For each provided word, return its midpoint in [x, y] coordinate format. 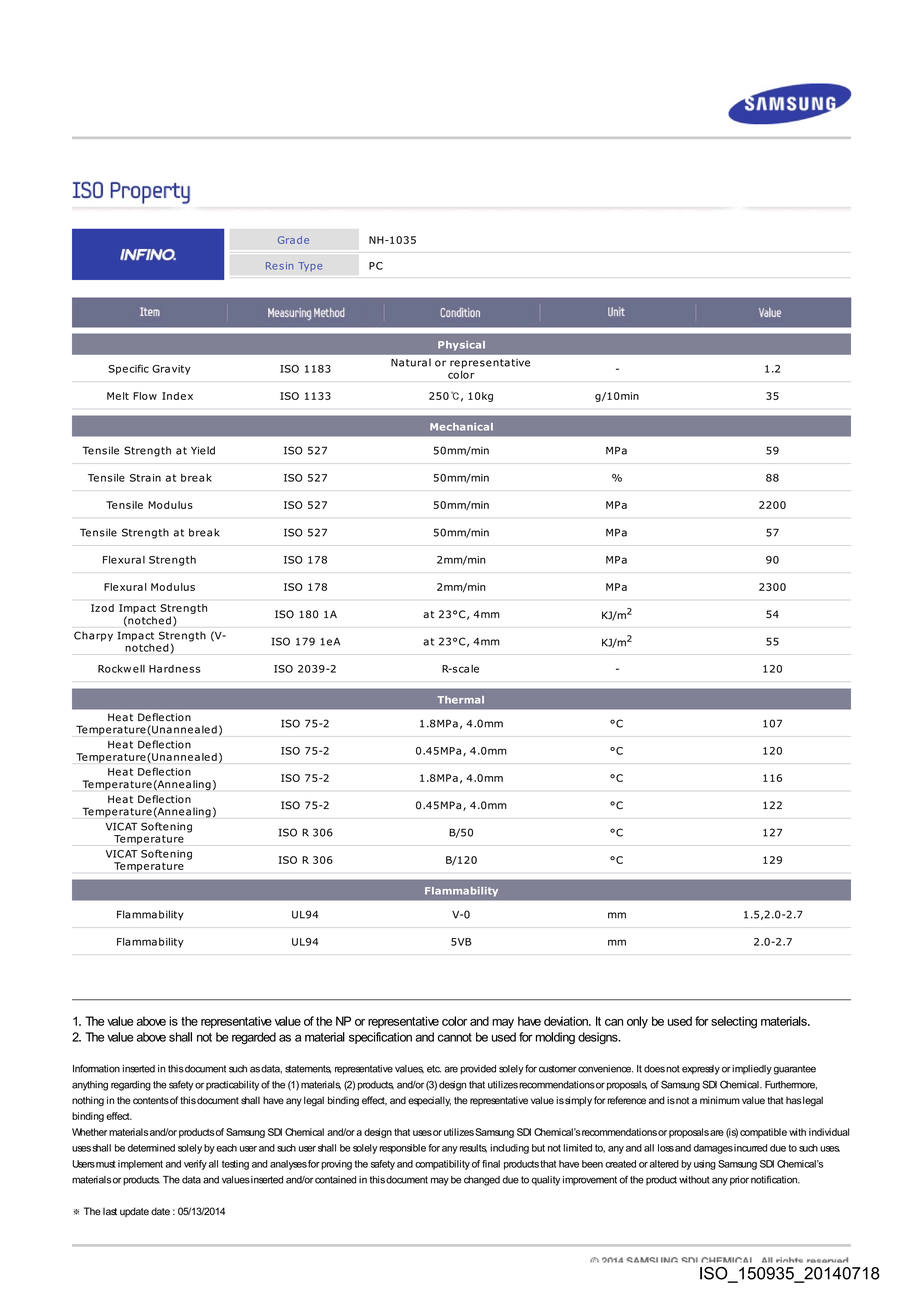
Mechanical [461, 427]
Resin [279, 266]
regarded [254, 1038]
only [637, 1022]
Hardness [175, 669]
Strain [145, 478]
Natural [411, 362]
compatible [763, 1133]
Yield [203, 450]
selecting [734, 1022]
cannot [455, 1037]
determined [151, 1148]
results [473, 1148]
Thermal [460, 700]
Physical [461, 346]
